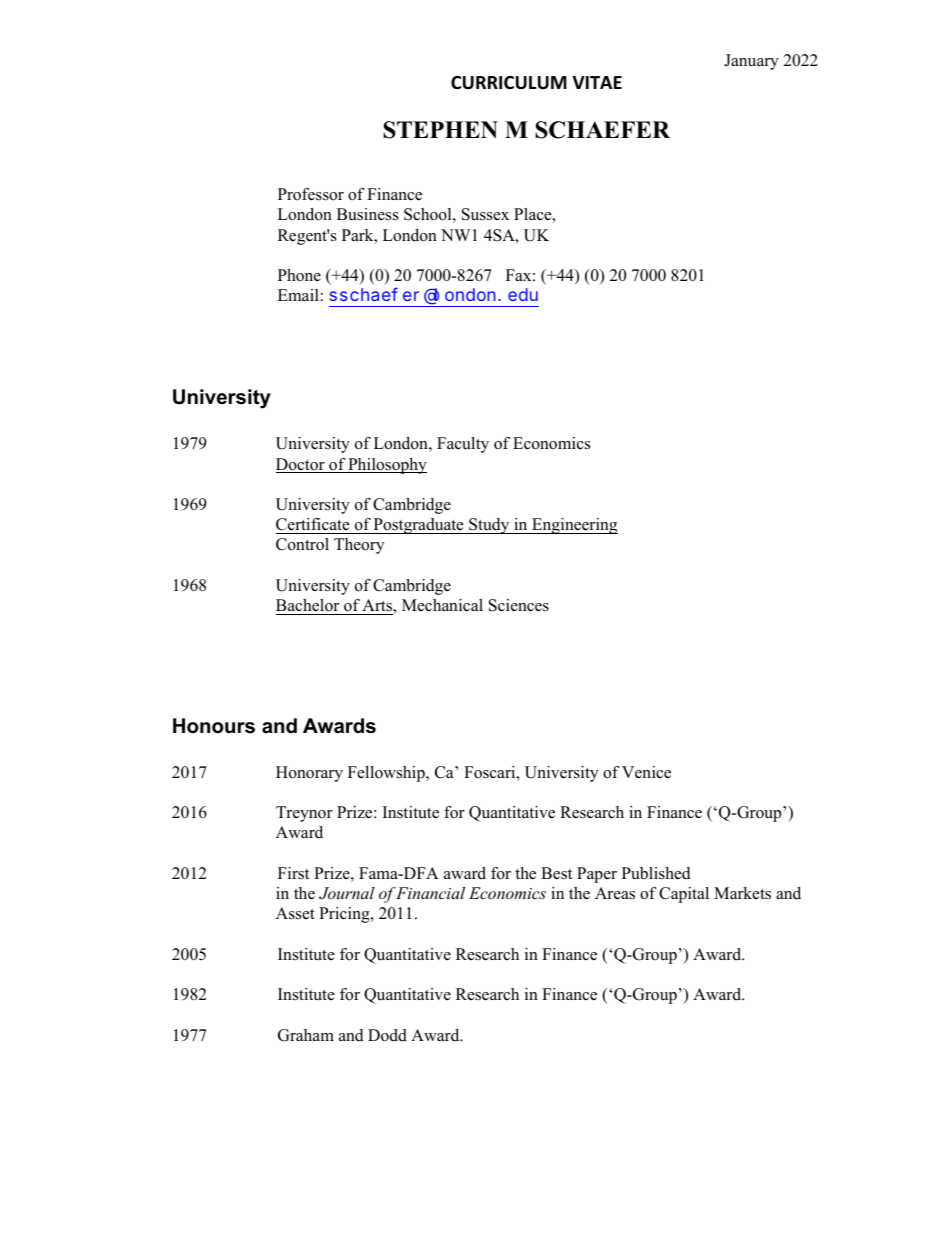  Describe the element at coordinates (463, 445) in the screenshot. I see `Faculty` at that location.
